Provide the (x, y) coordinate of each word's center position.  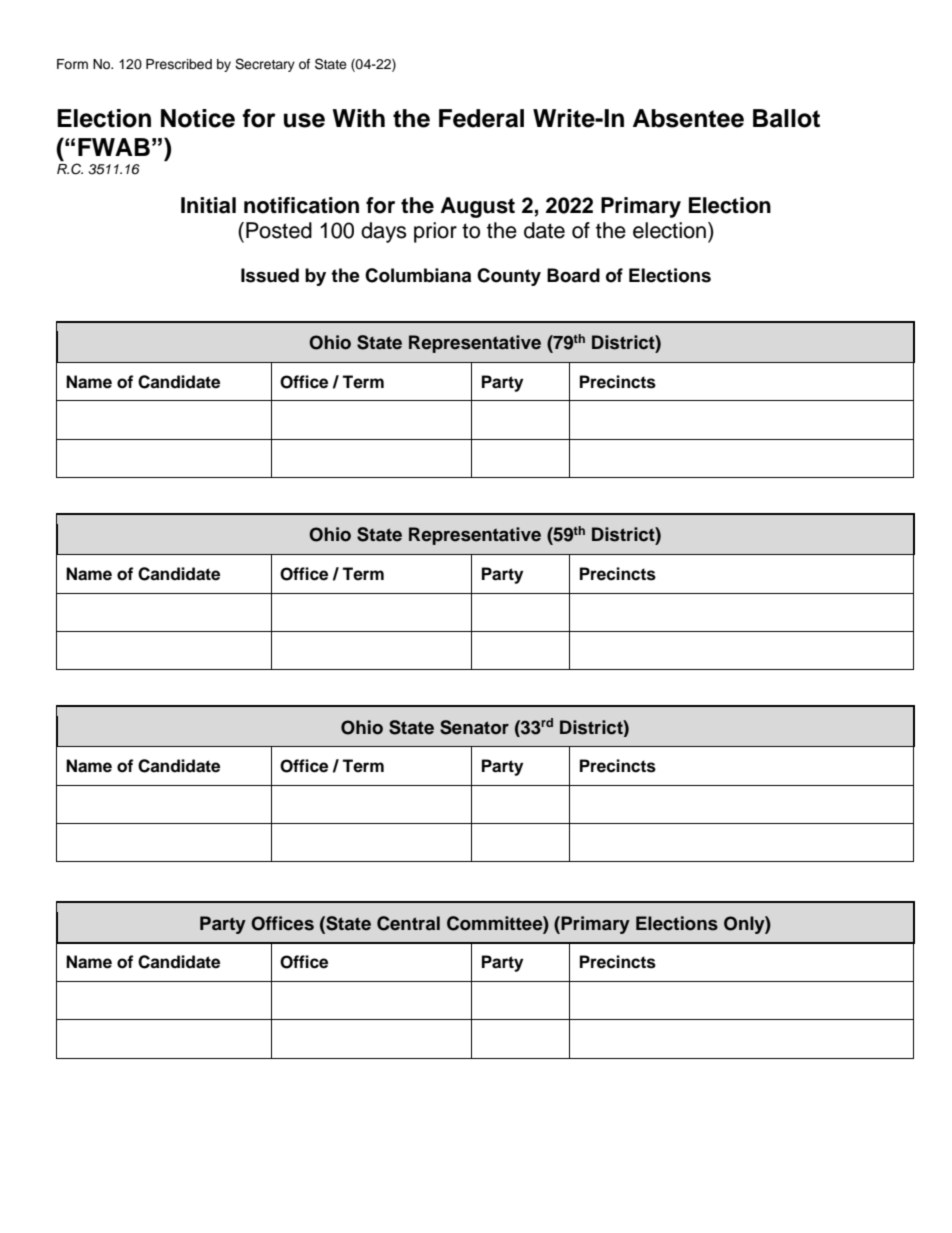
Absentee (688, 118)
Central (408, 923)
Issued (270, 275)
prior (435, 232)
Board (573, 275)
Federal (481, 118)
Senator (474, 727)
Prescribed (179, 64)
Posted (279, 230)
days (384, 232)
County (509, 277)
